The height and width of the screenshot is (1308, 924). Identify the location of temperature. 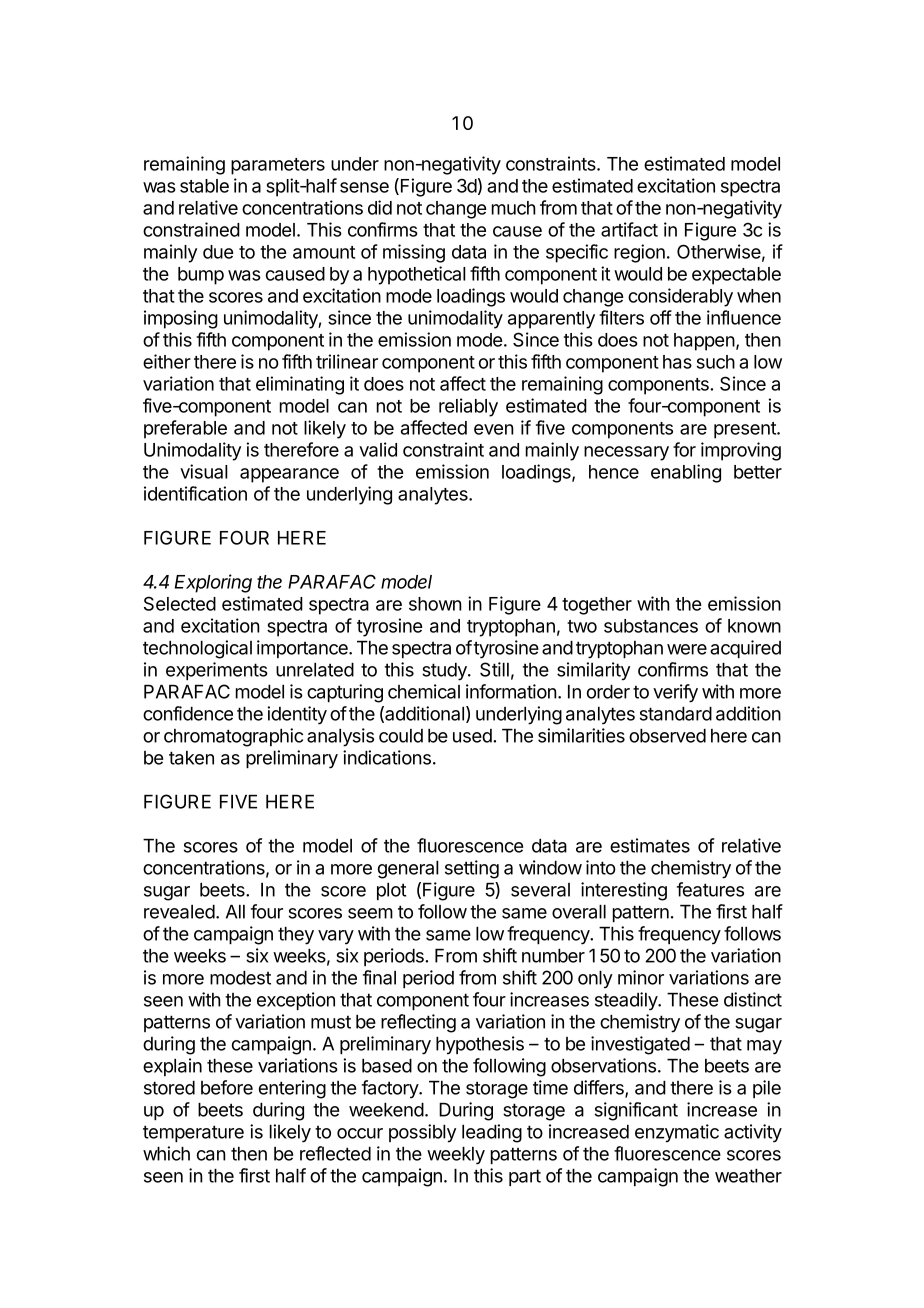
(193, 1133).
